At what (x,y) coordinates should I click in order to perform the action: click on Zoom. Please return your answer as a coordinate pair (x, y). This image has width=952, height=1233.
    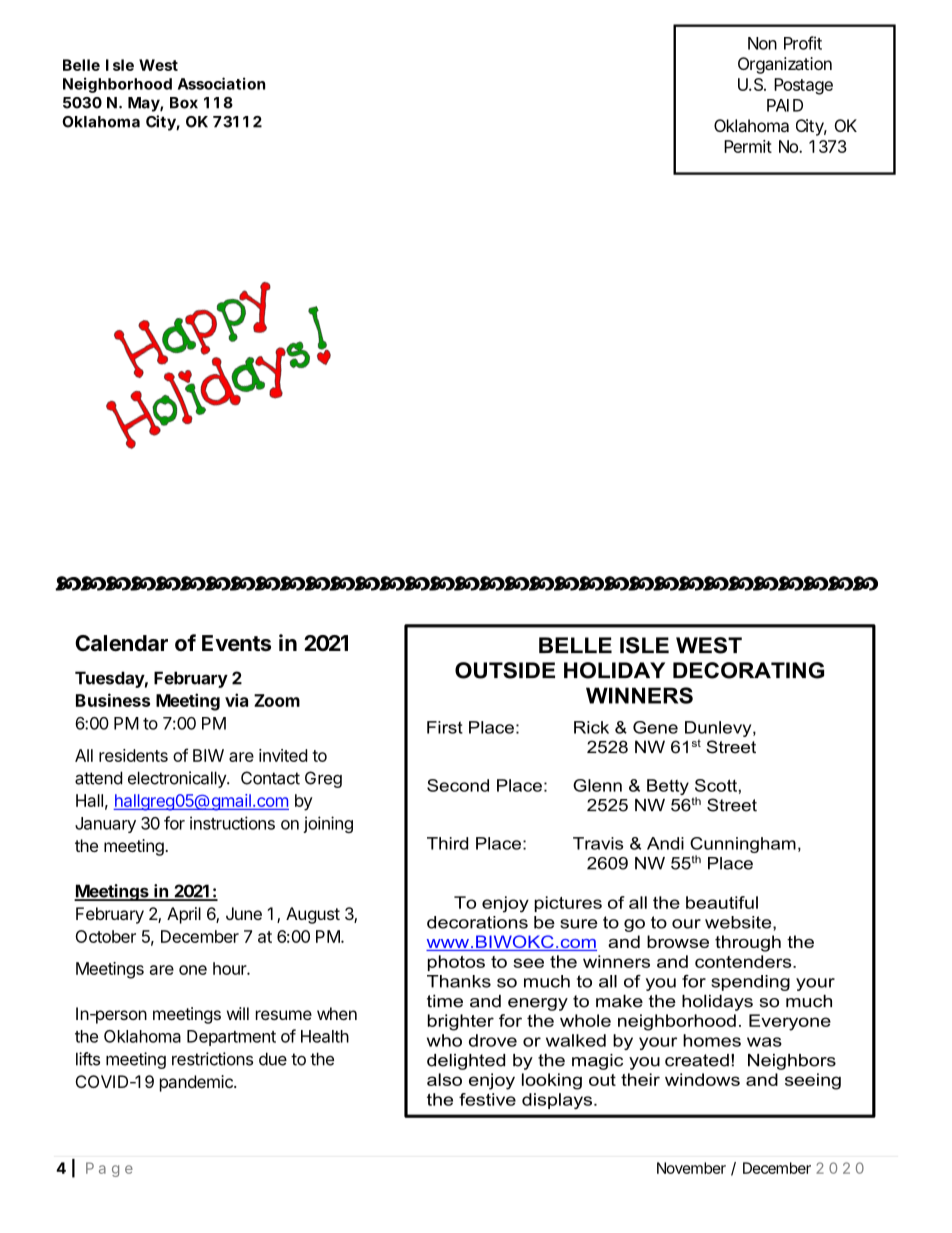
    Looking at the image, I should click on (277, 700).
